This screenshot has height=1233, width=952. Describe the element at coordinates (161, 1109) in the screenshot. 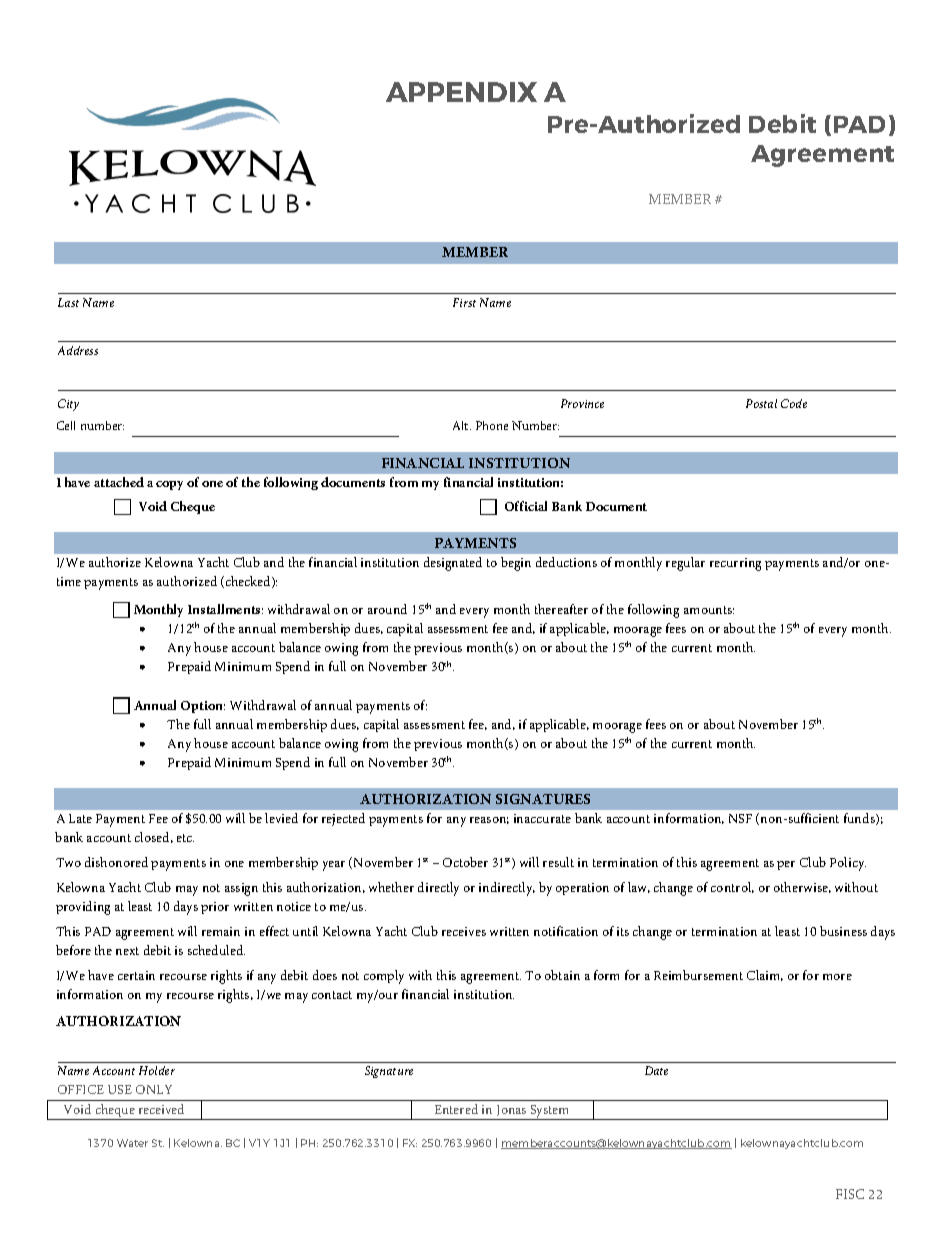

I see `received` at that location.
